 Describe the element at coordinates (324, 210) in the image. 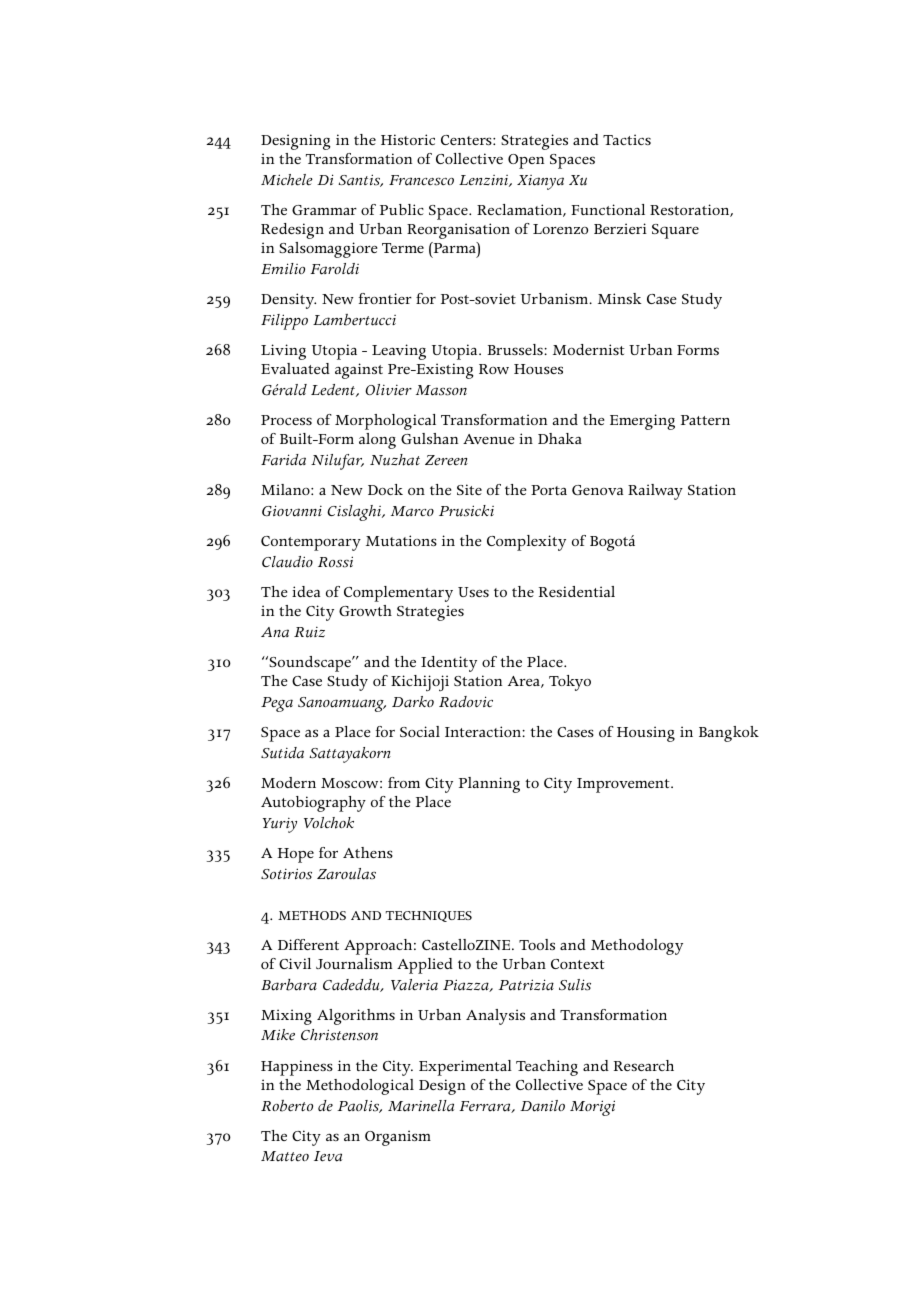

I see `Grammar` at that location.
